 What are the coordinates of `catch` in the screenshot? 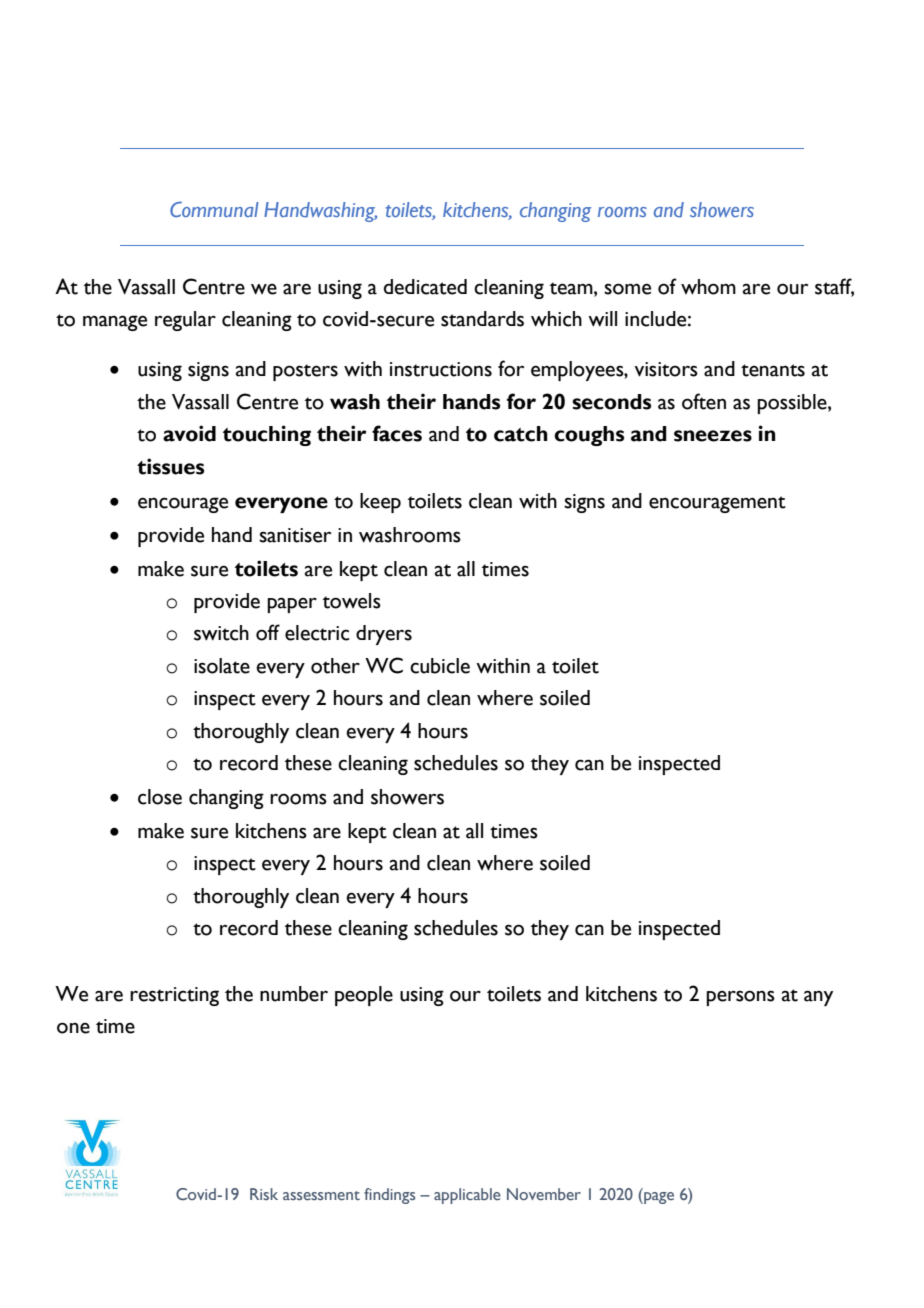 It's located at (521, 434).
